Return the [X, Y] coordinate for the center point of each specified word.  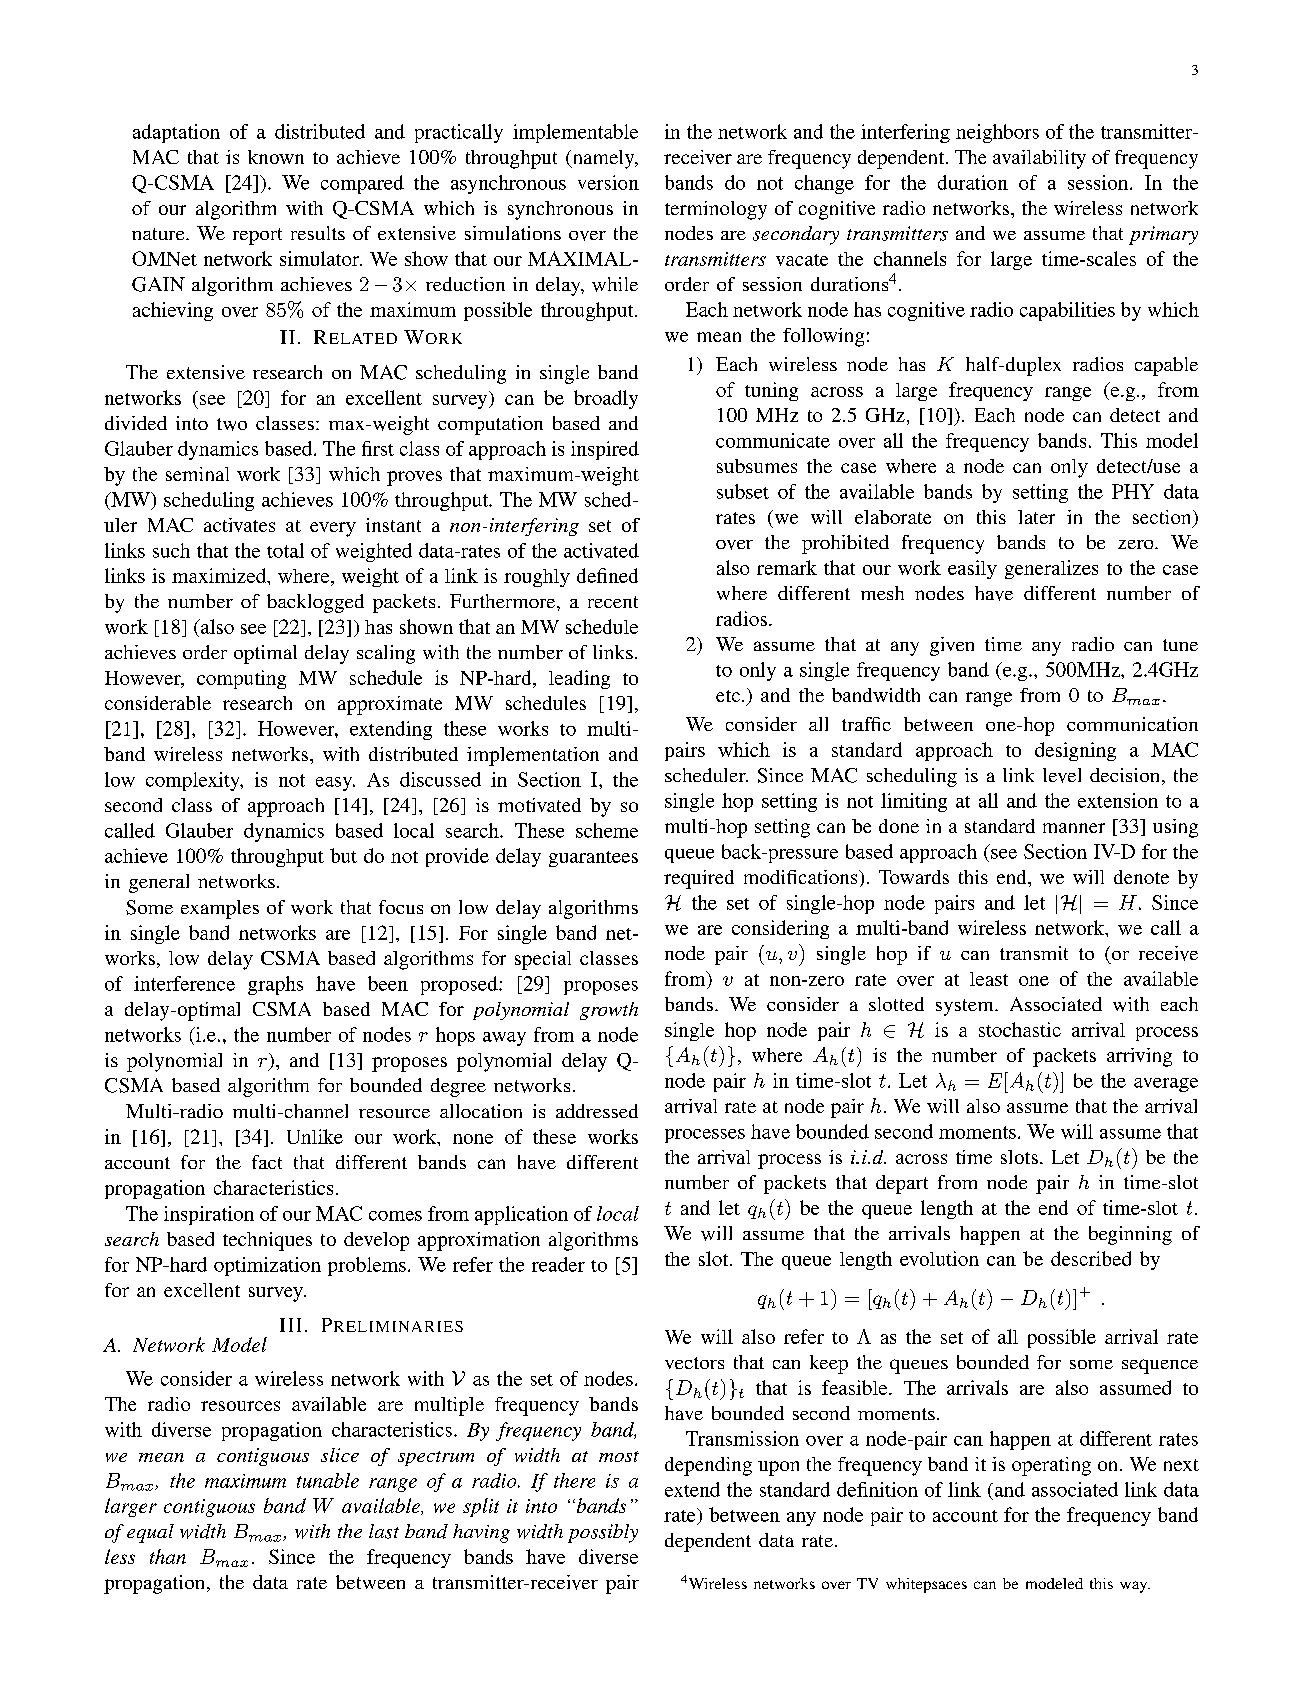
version [608, 182]
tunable [328, 1480]
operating [1051, 1466]
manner [1074, 828]
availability [1039, 159]
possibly [603, 1533]
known [276, 157]
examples [220, 909]
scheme [607, 830]
